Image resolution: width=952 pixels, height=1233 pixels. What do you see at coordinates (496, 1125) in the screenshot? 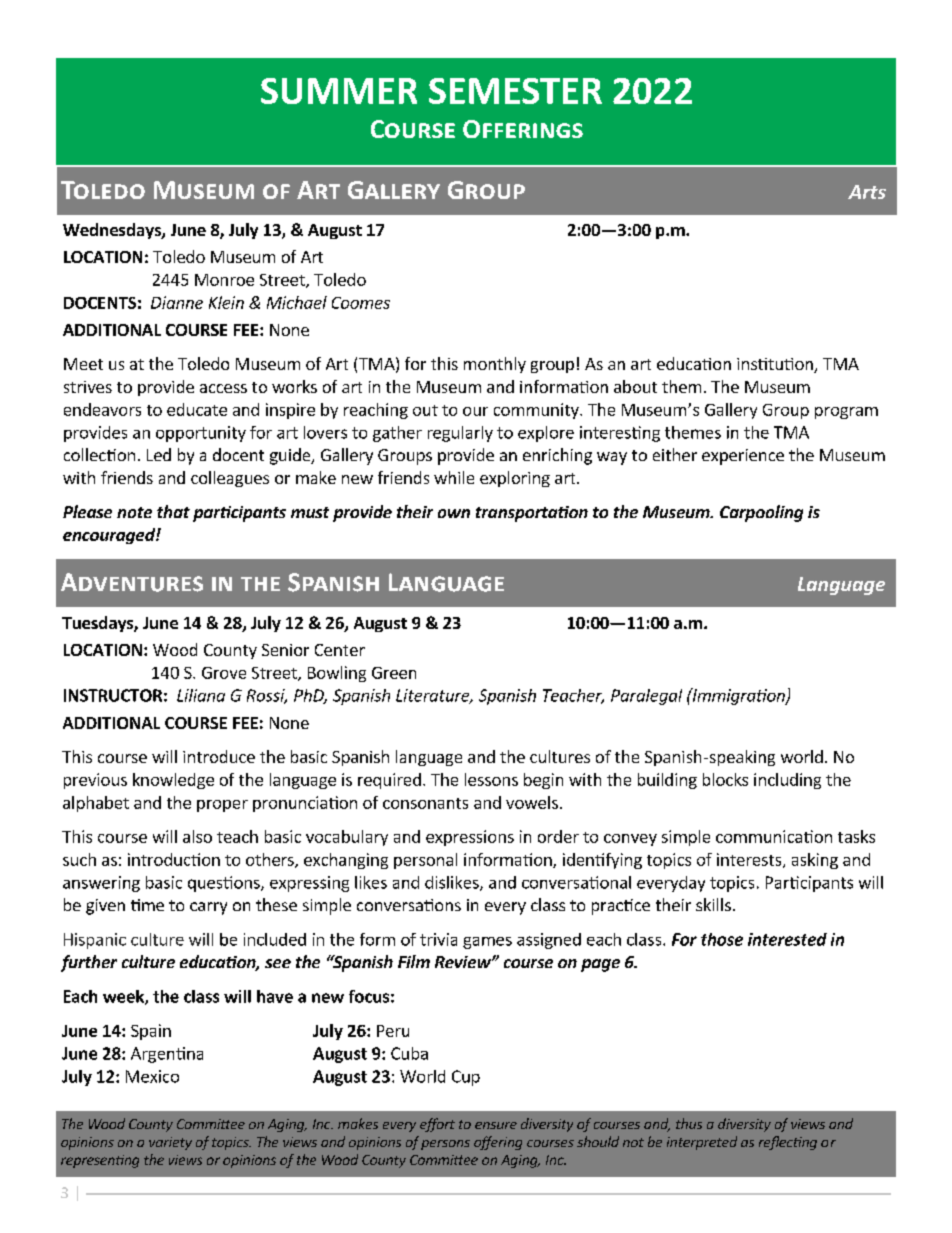
I see `ensure` at bounding box center [496, 1125].
